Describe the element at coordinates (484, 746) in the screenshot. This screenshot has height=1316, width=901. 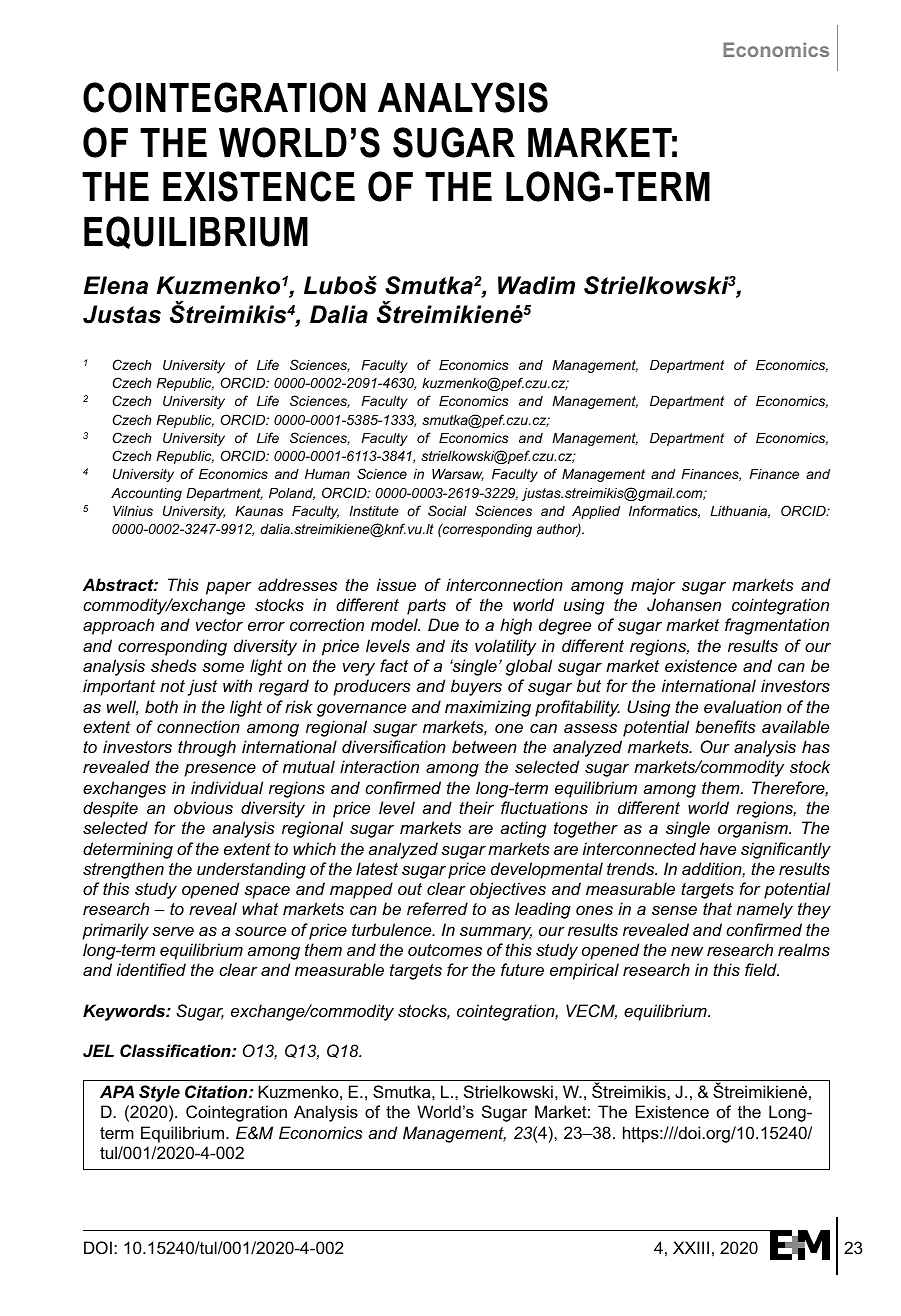
I see `between` at that location.
